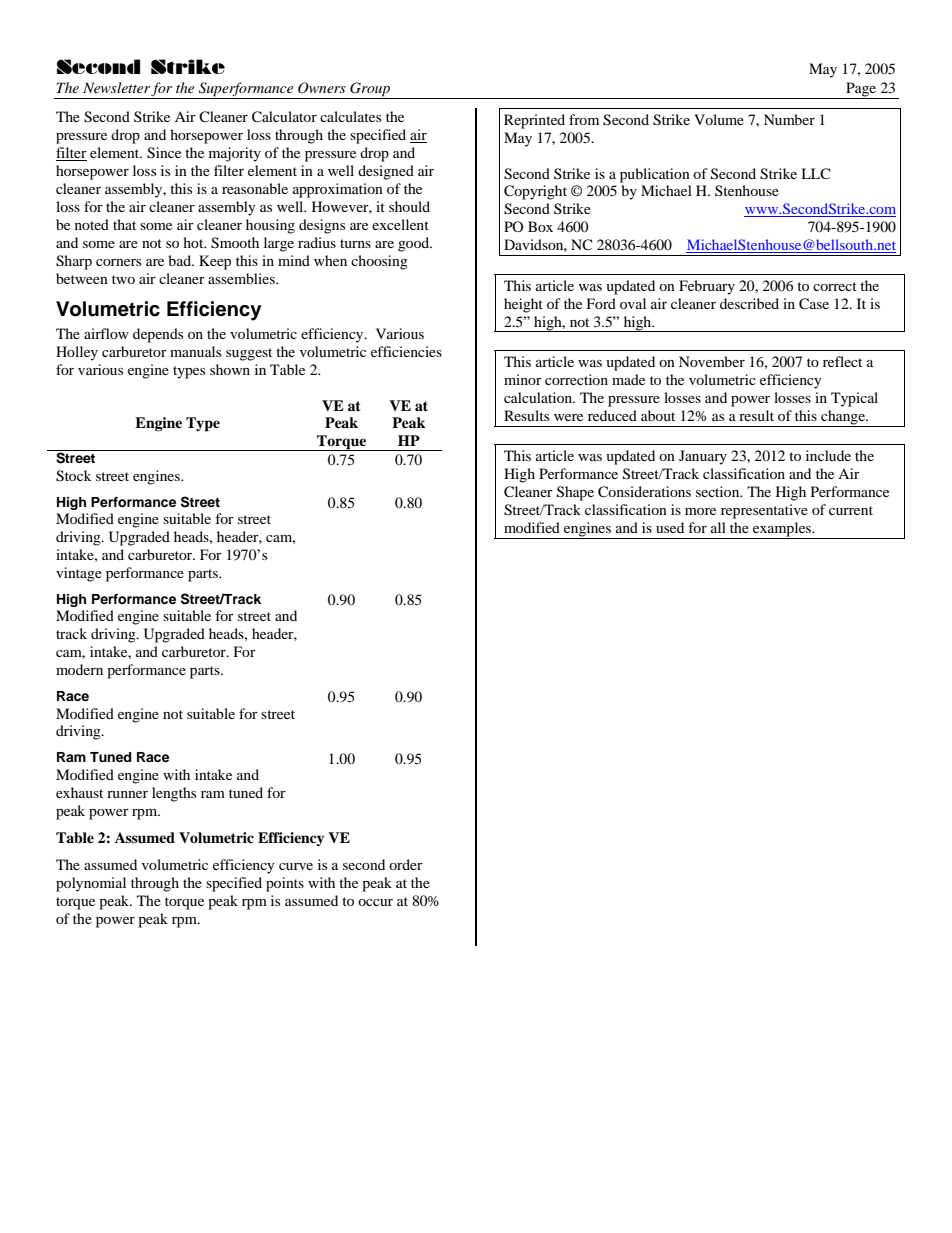 This screenshot has width=952, height=1233. What do you see at coordinates (79, 669) in the screenshot?
I see `modern` at bounding box center [79, 669].
